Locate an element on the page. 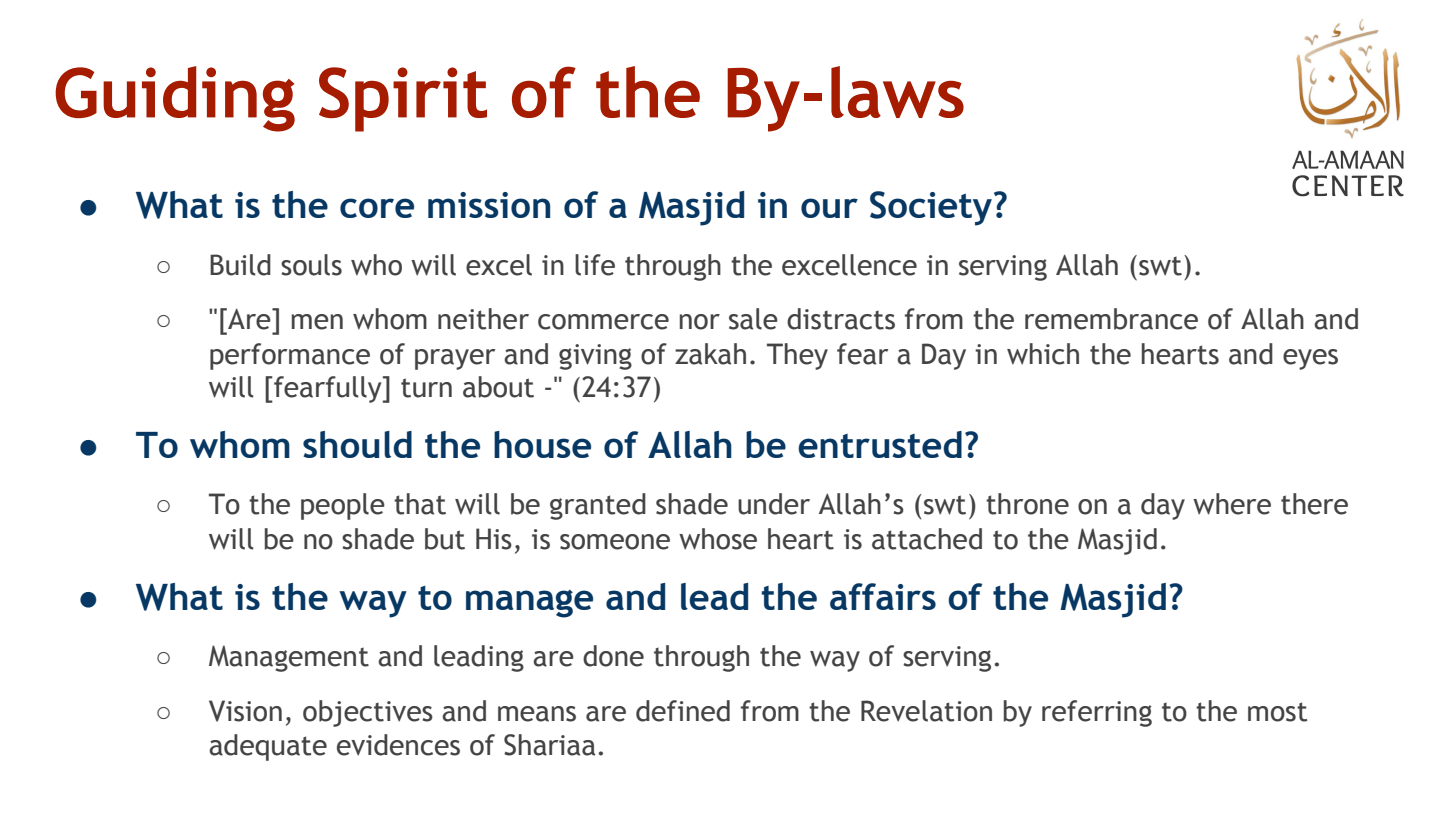  remembrance is located at coordinates (1111, 319).
